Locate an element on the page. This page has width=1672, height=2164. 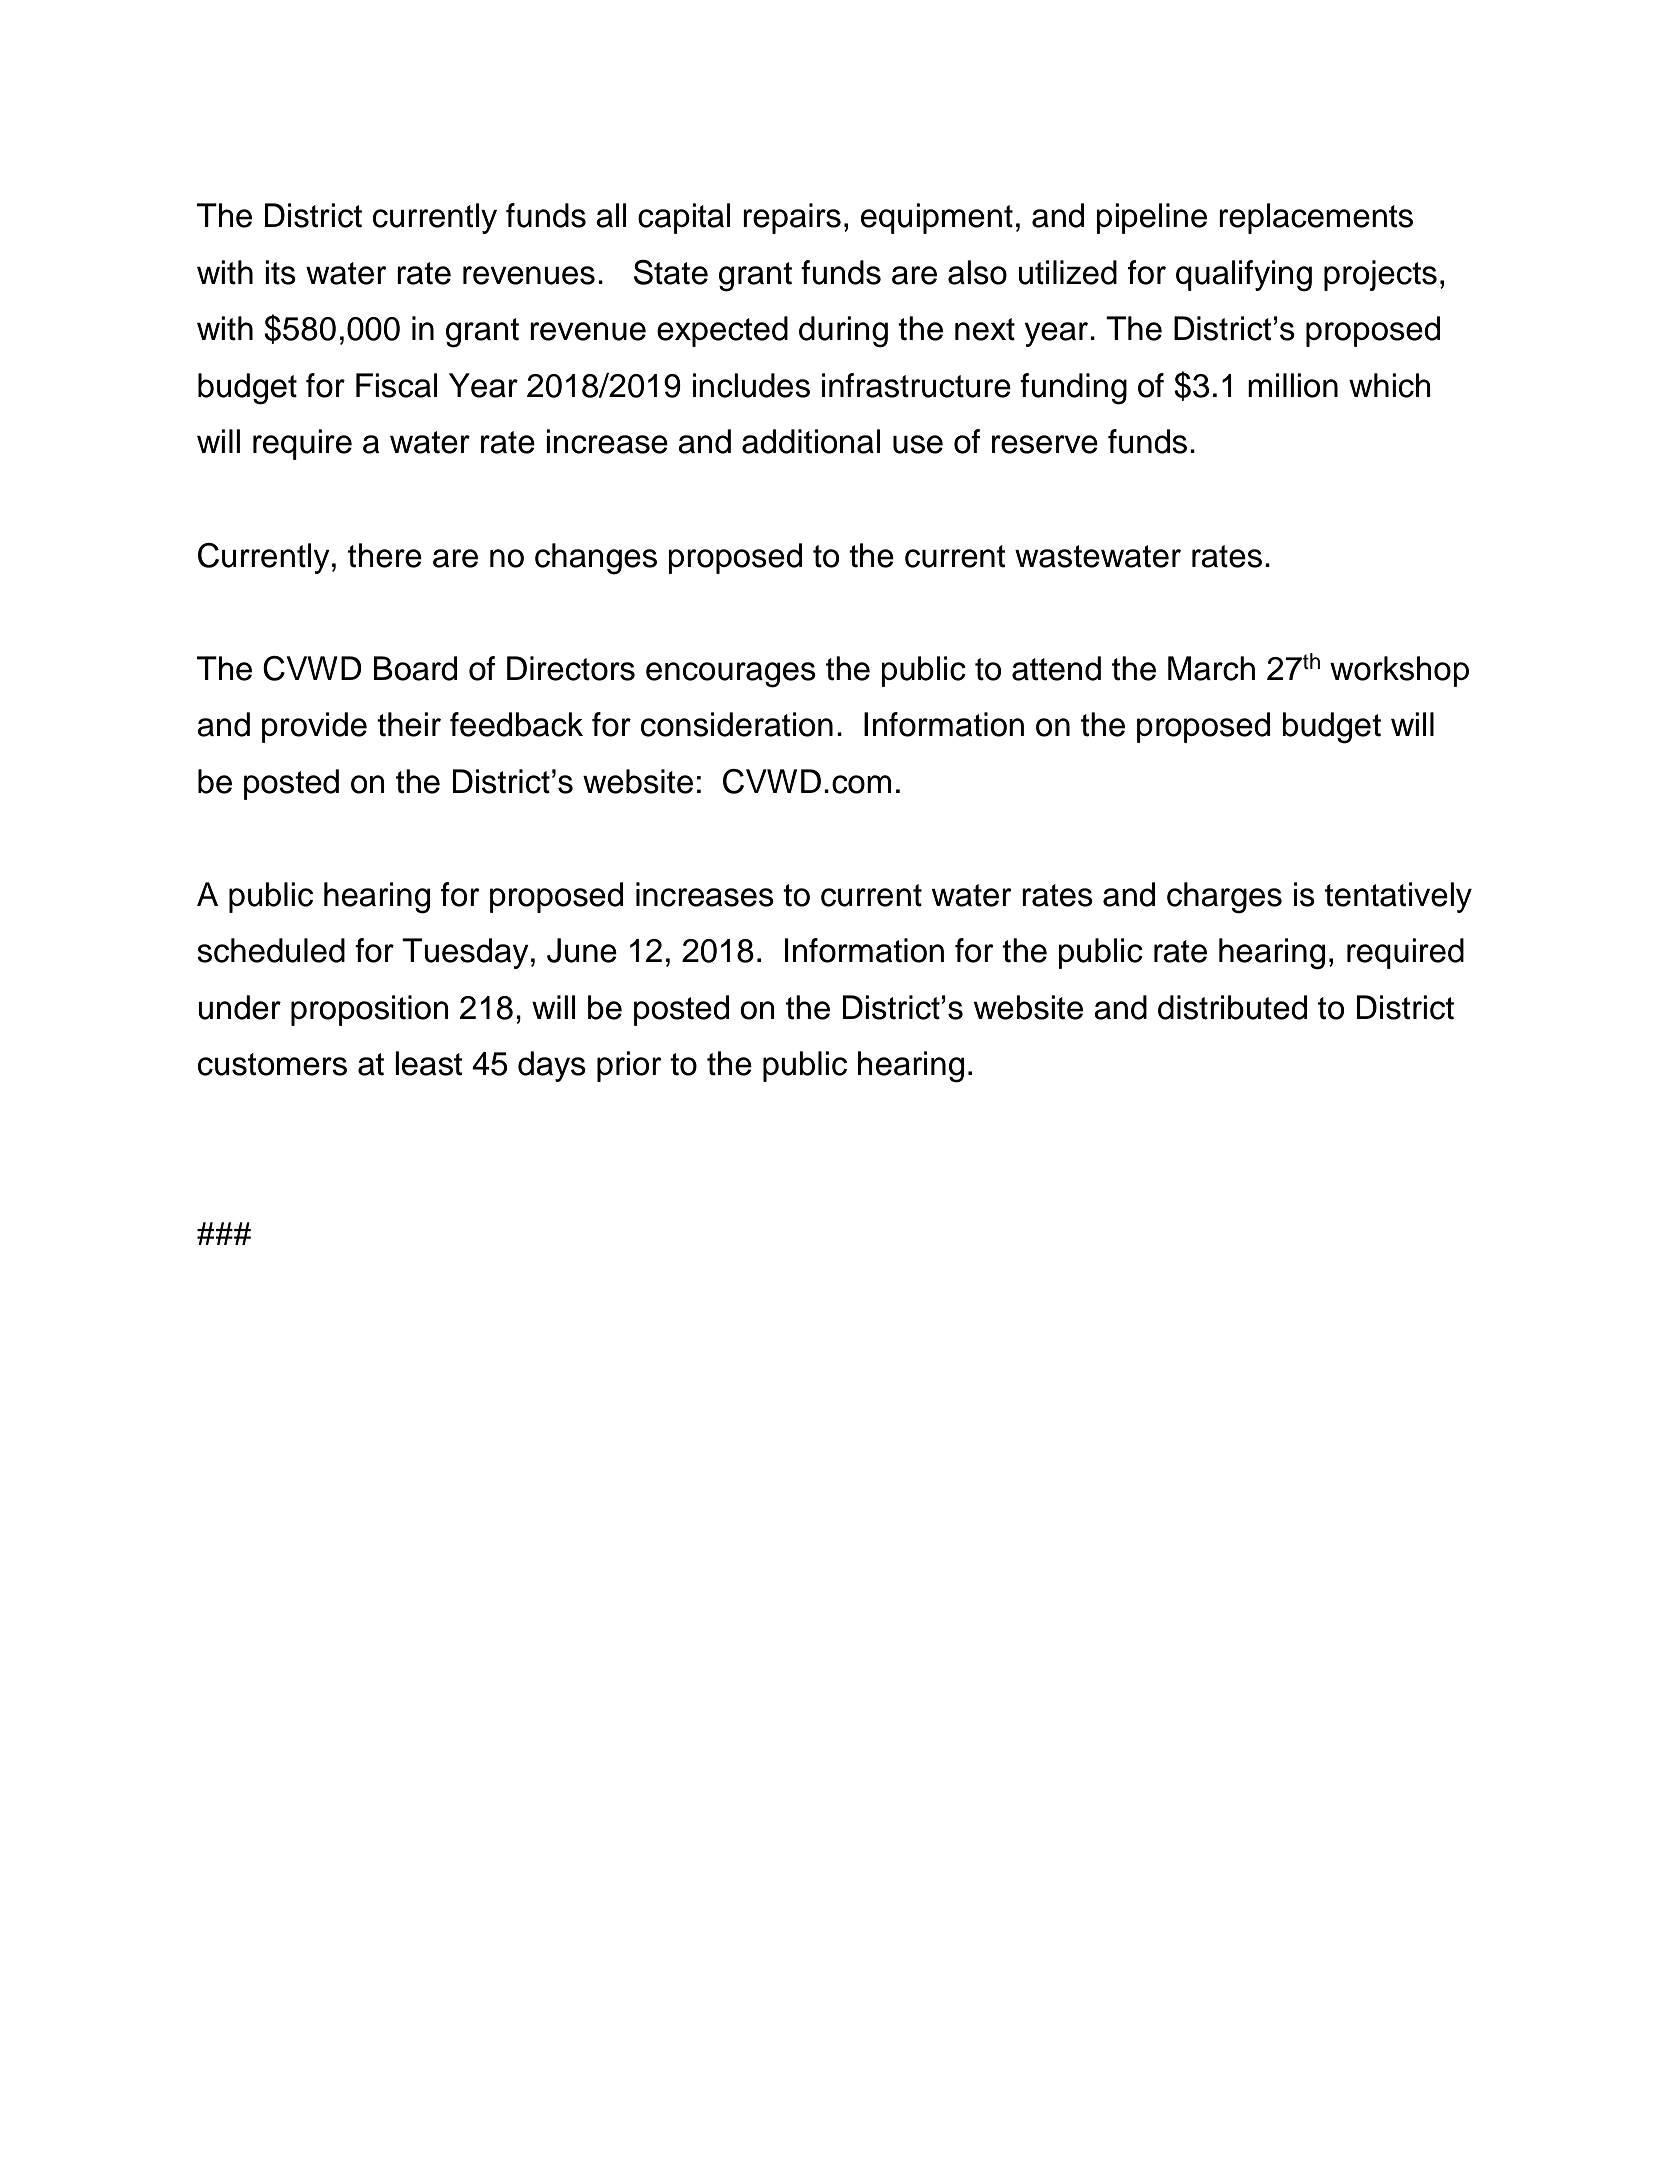
repairs is located at coordinates (792, 218).
